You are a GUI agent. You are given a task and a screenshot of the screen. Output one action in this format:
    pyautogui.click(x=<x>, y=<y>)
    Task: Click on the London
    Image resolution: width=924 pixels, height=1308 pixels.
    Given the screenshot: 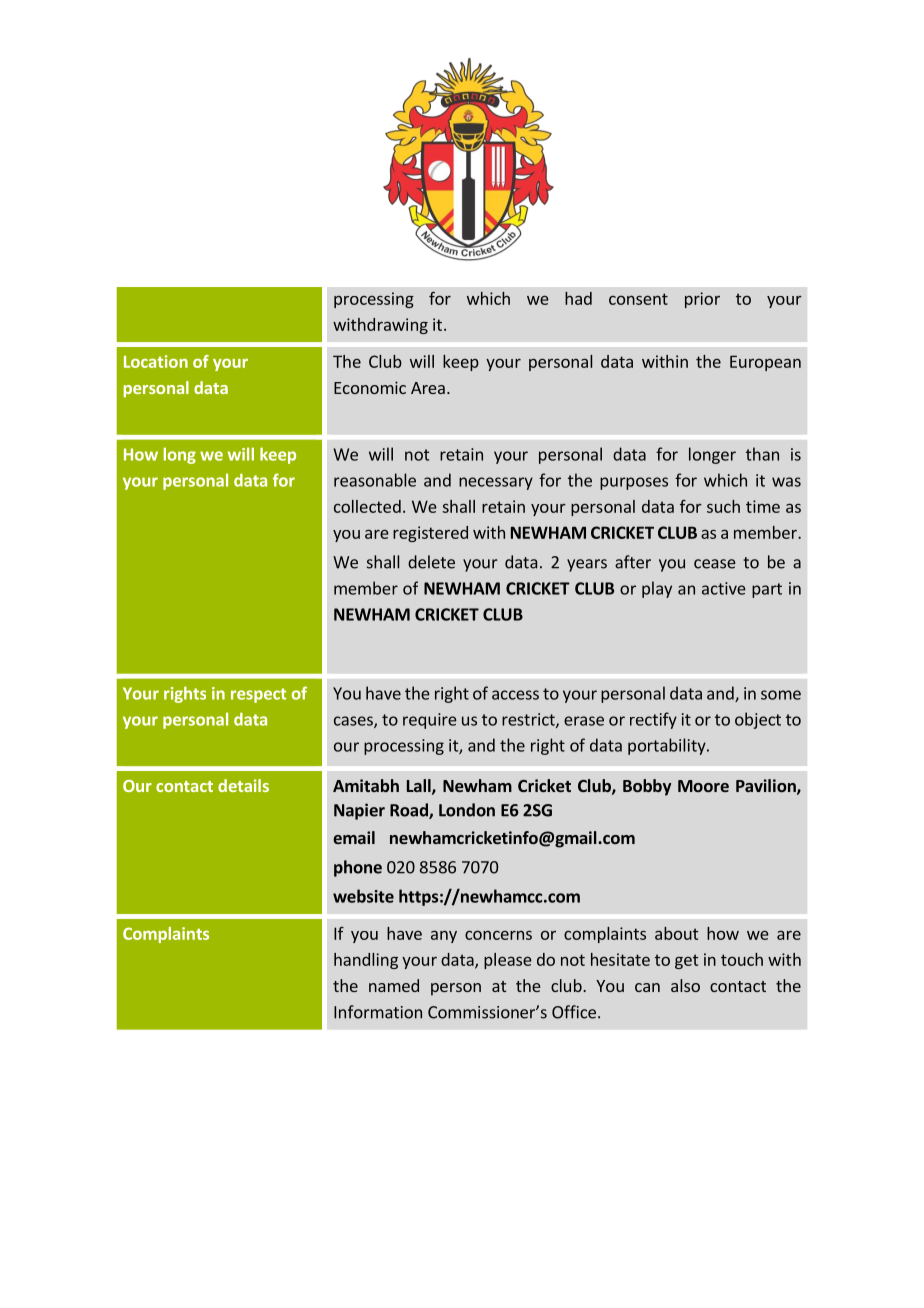 What is the action you would take?
    pyautogui.click(x=467, y=810)
